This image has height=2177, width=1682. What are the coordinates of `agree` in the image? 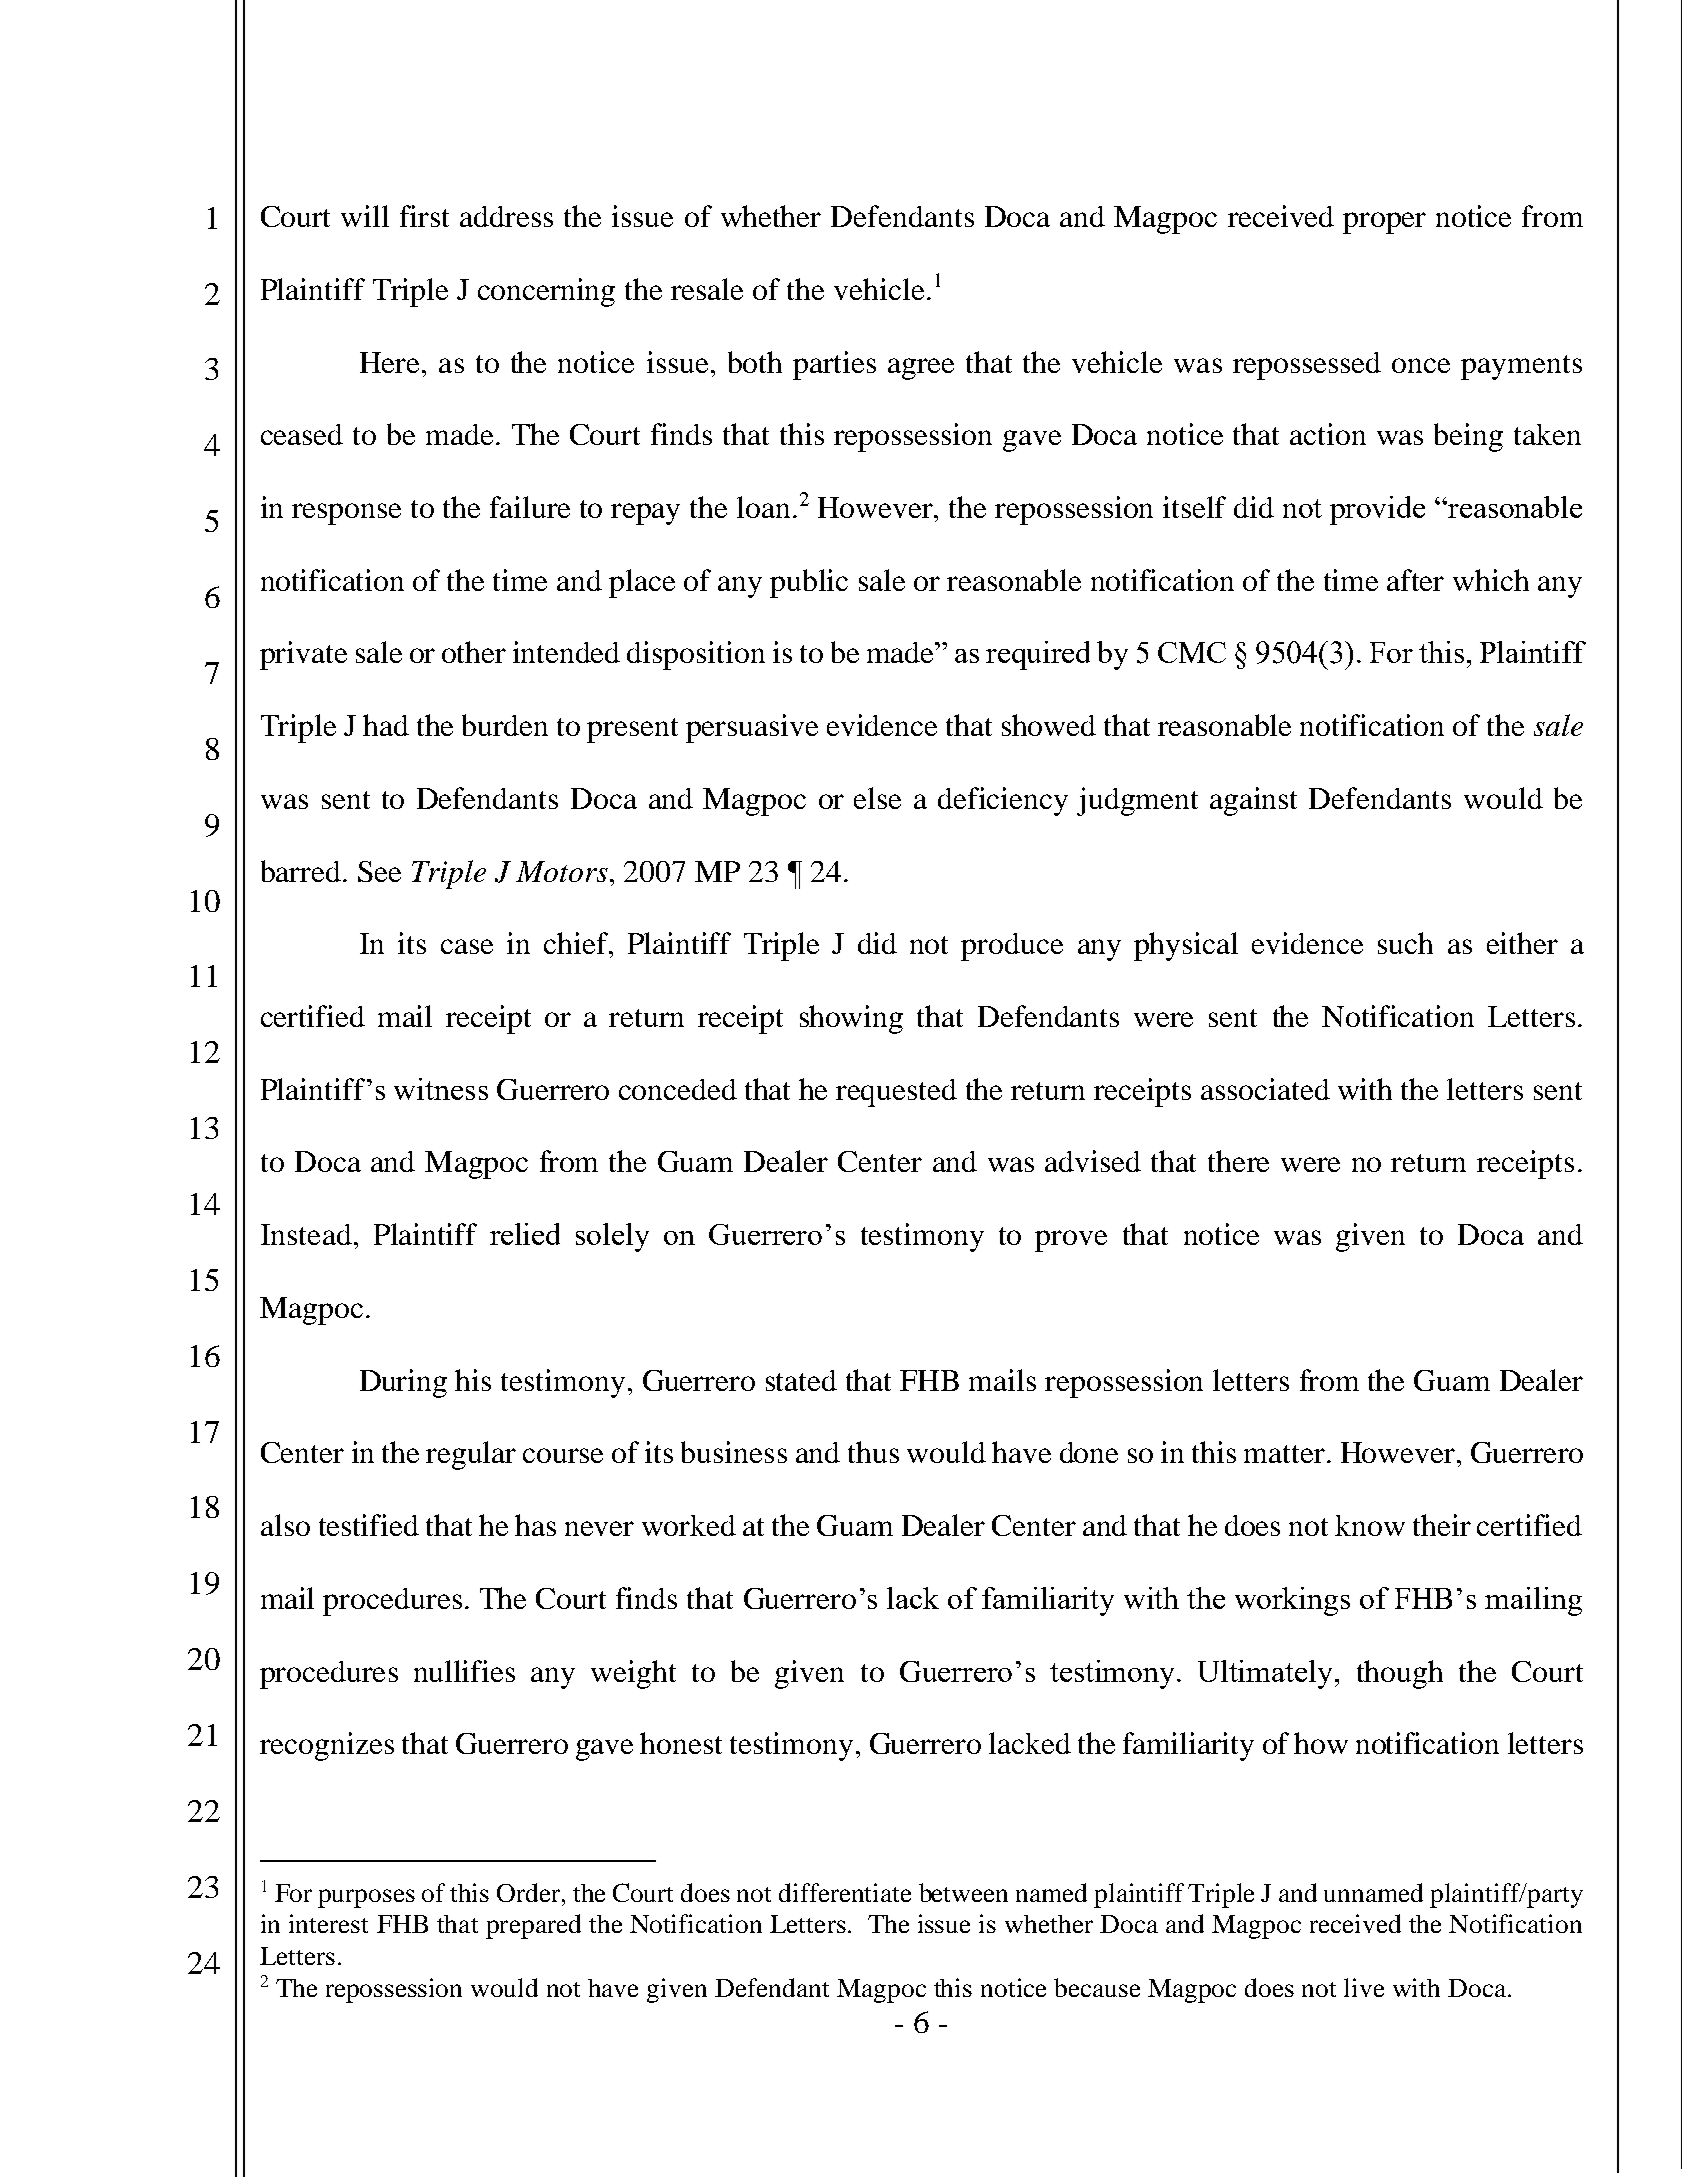 It's located at (921, 369).
